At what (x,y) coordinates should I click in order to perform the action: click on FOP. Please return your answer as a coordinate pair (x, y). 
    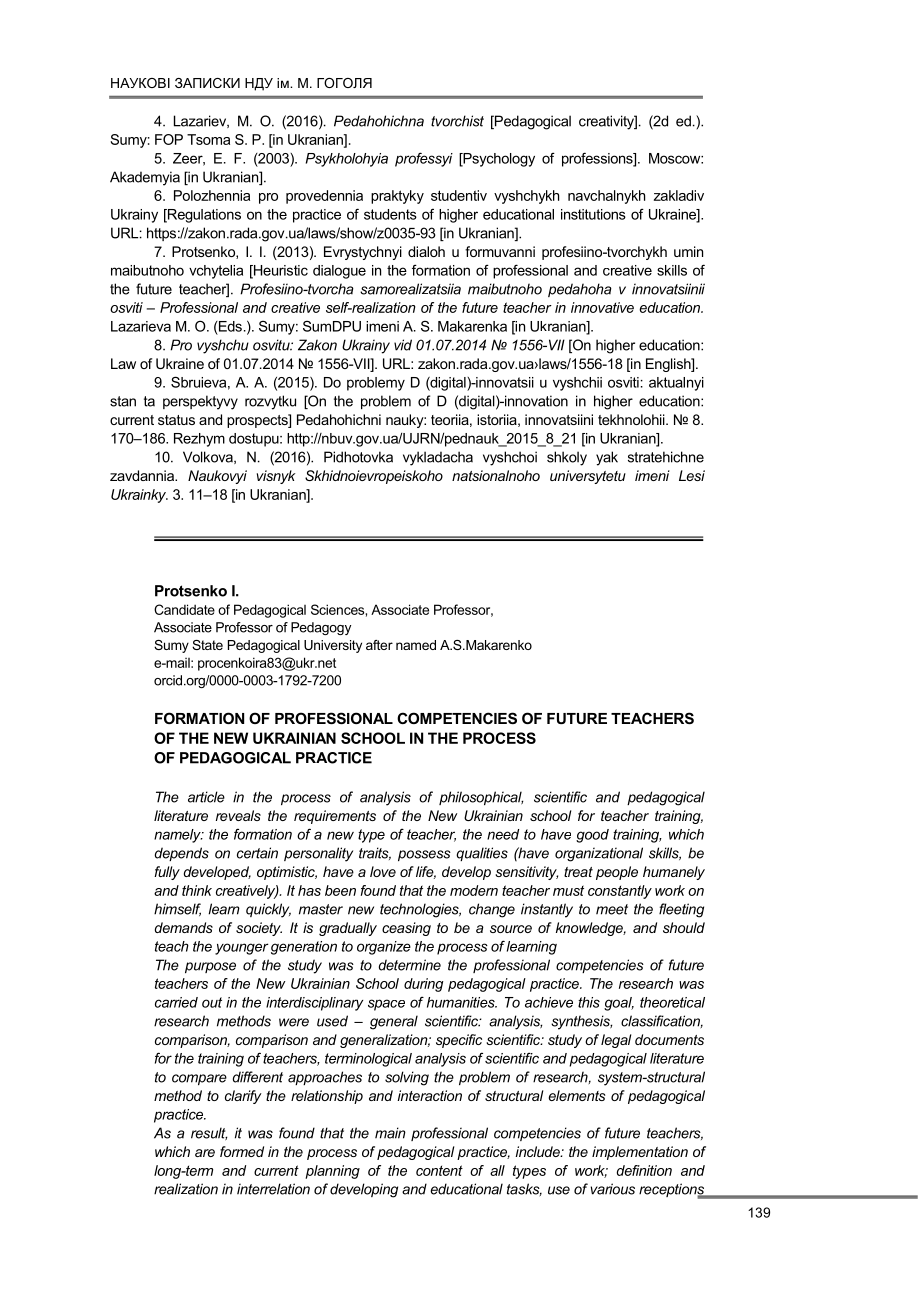
    Looking at the image, I should click on (169, 139).
